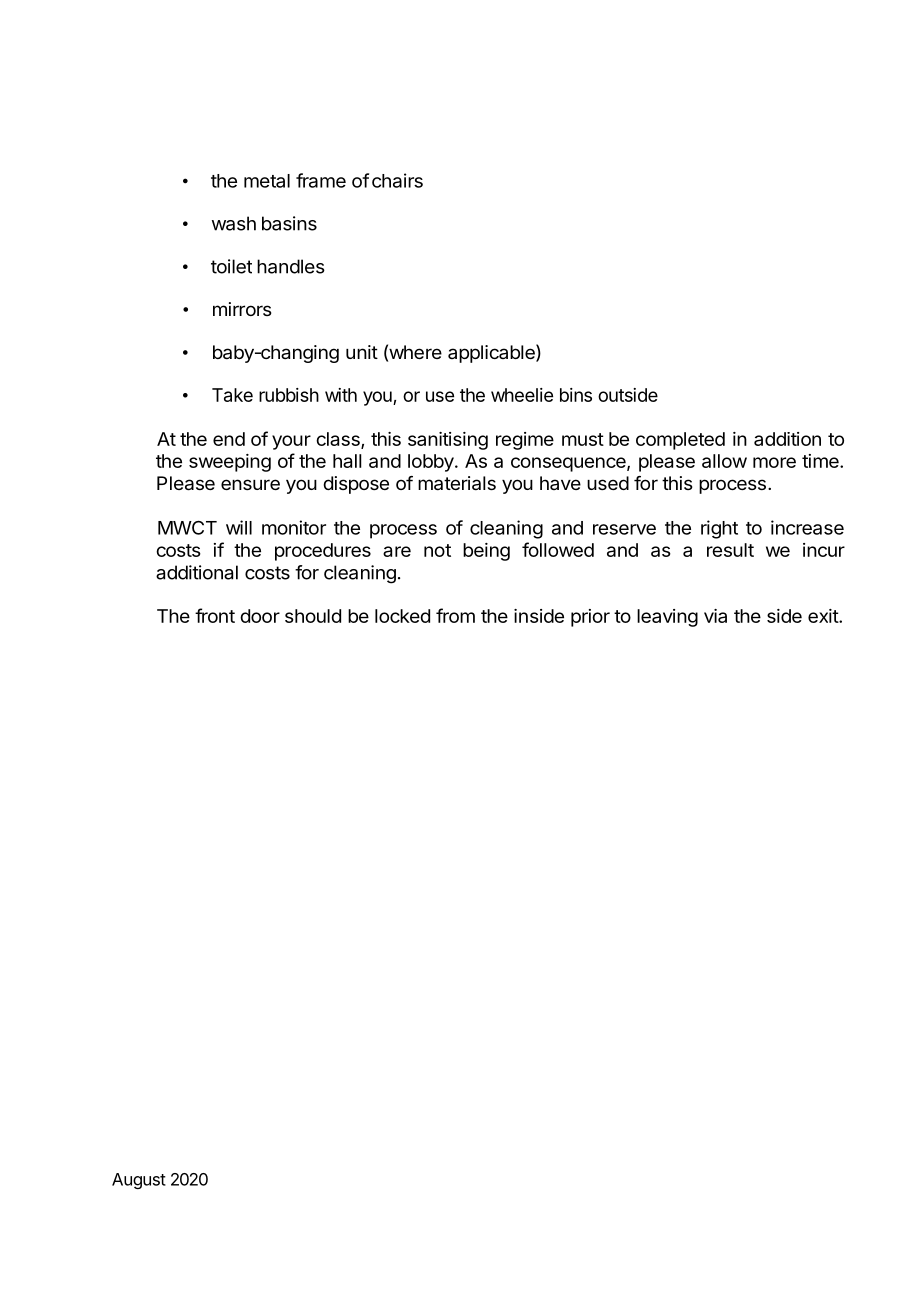 The height and width of the image is (1307, 924). I want to click on from, so click(455, 615).
